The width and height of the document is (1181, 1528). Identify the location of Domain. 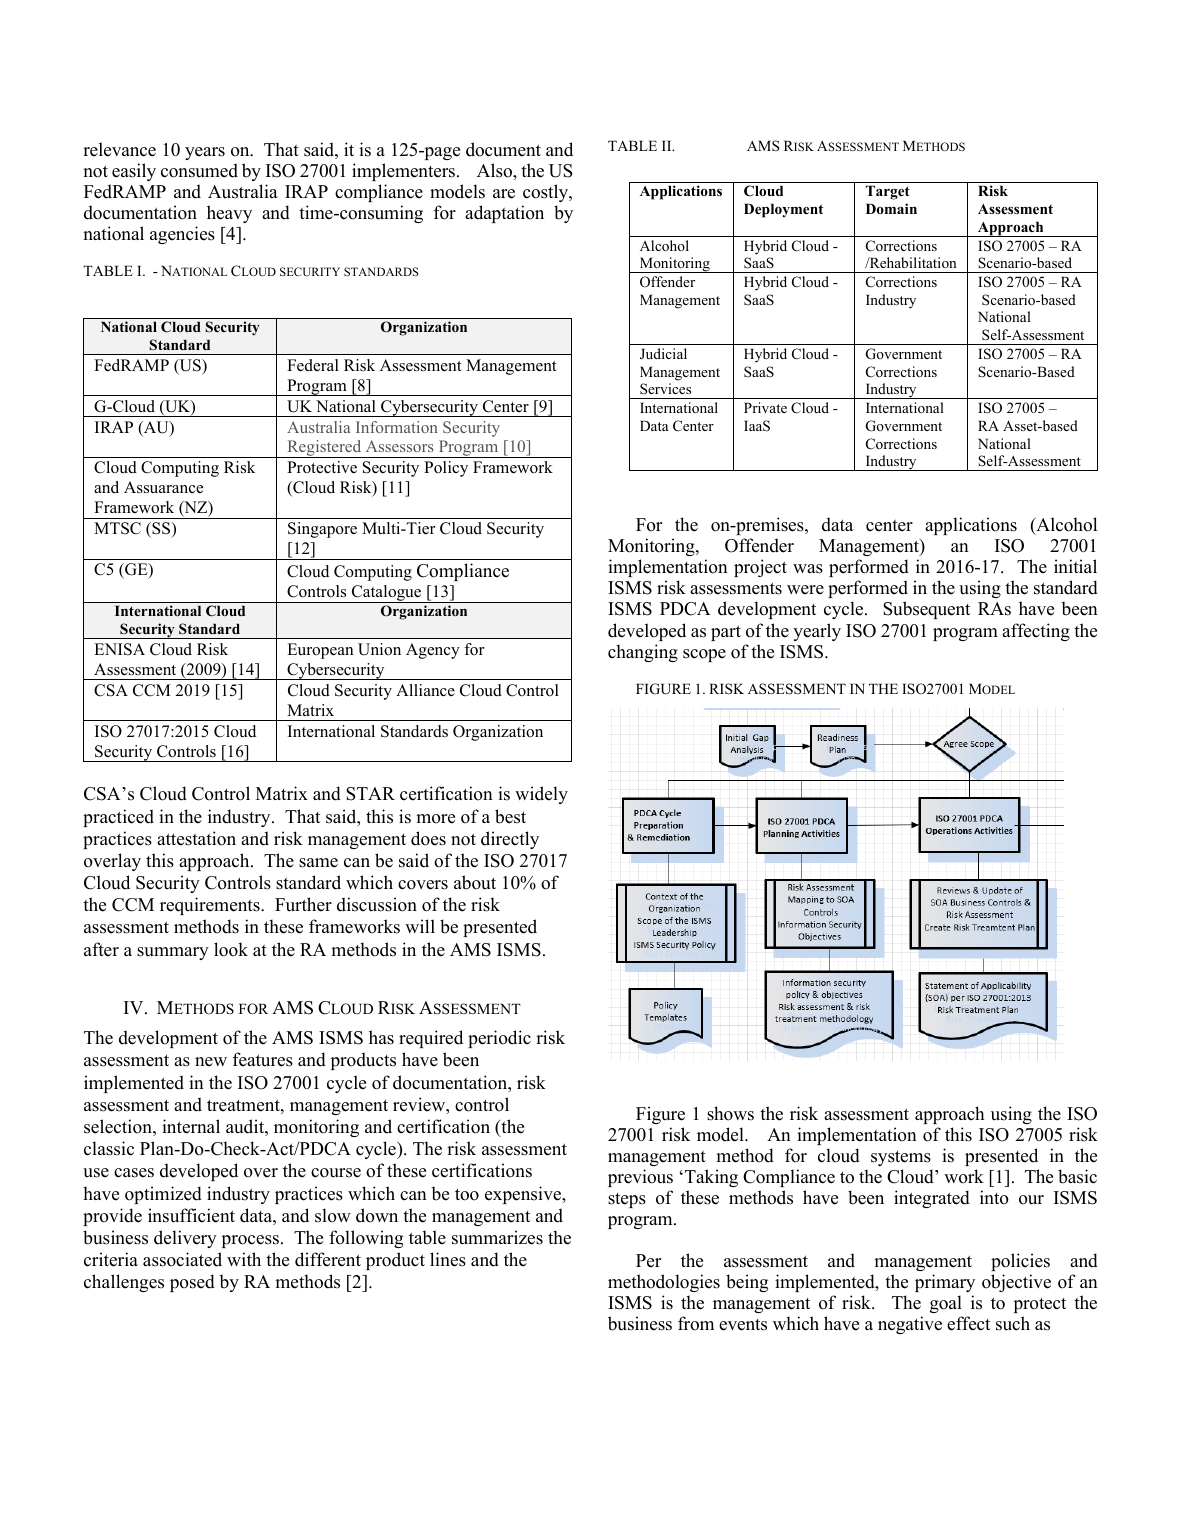
(891, 208).
